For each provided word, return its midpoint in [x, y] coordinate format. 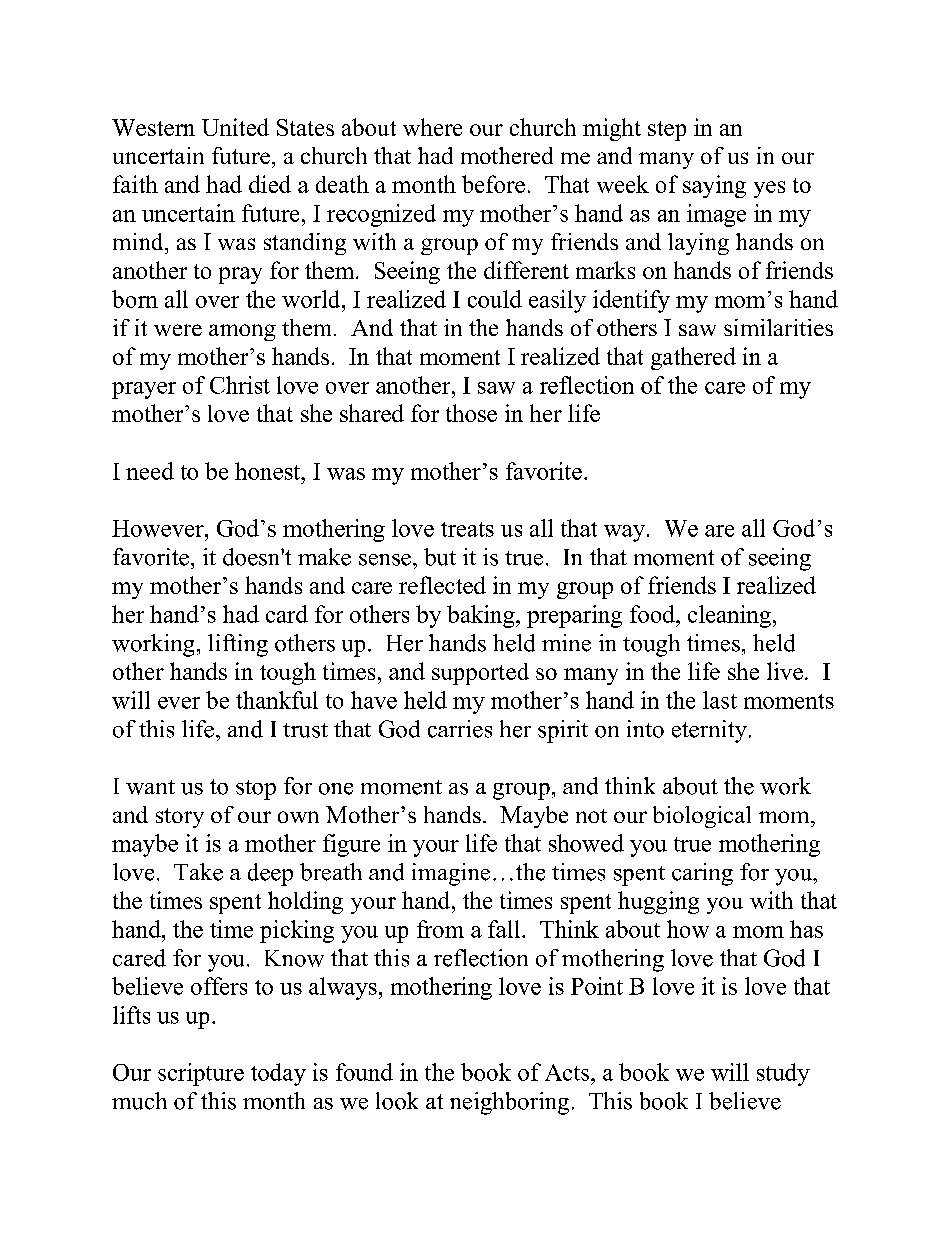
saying [714, 186]
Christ [240, 385]
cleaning [729, 616]
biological [702, 817]
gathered [693, 358]
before [493, 184]
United [235, 127]
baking [482, 616]
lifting [238, 645]
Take [198, 872]
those [471, 413]
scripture [201, 1074]
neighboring [509, 1103]
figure [351, 845]
